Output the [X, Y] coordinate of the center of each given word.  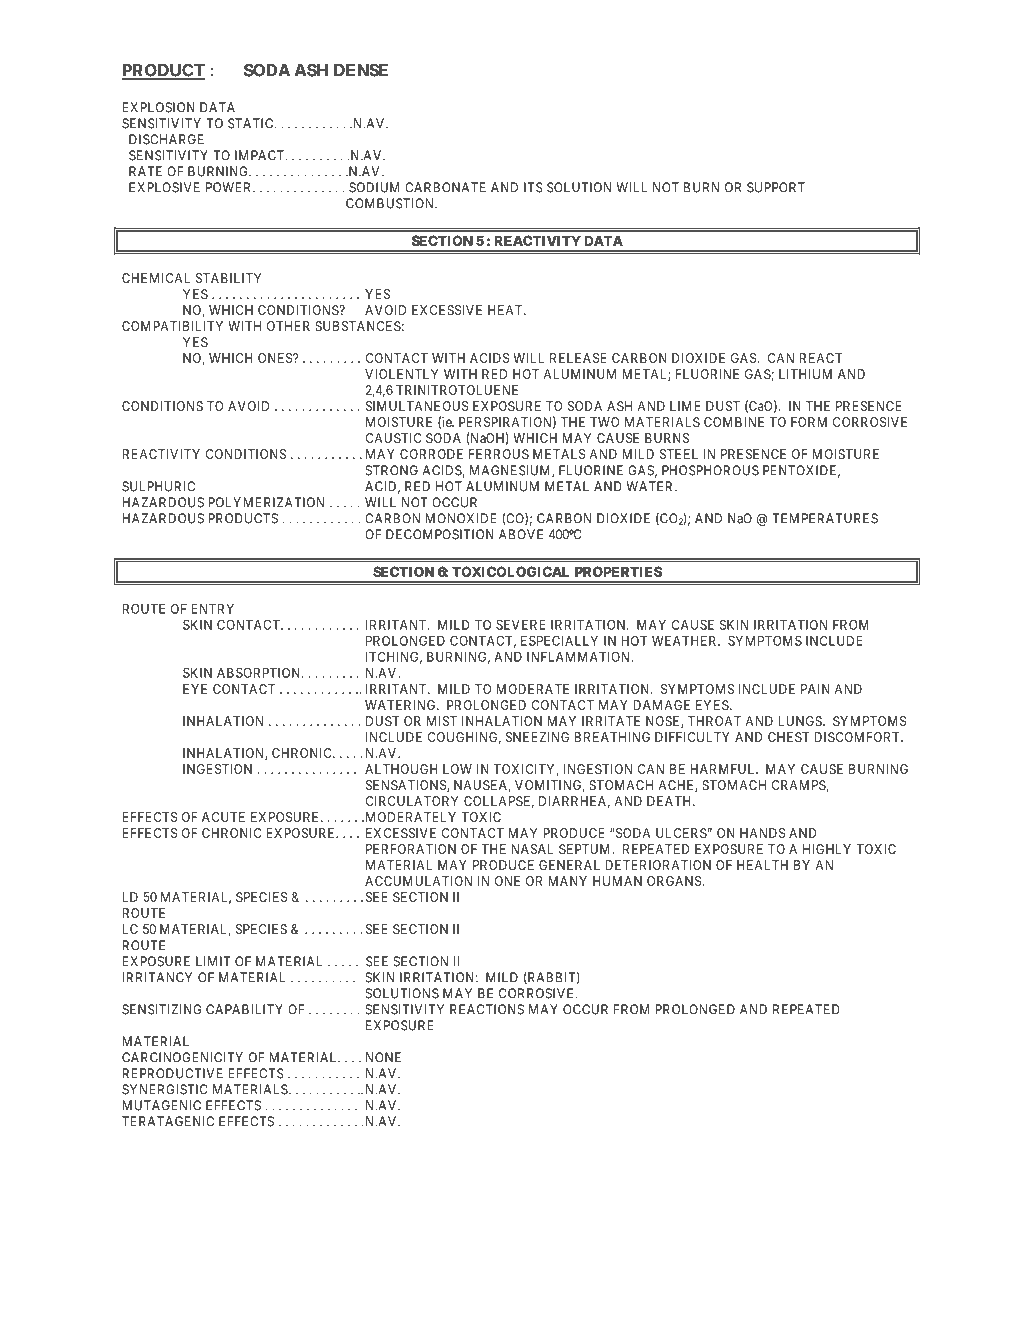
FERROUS [499, 454]
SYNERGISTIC [165, 1089]
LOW [457, 769]
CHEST [788, 737]
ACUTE [223, 817]
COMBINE [734, 422]
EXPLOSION [159, 107]
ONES [276, 358]
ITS [533, 187]
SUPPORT [776, 187]
